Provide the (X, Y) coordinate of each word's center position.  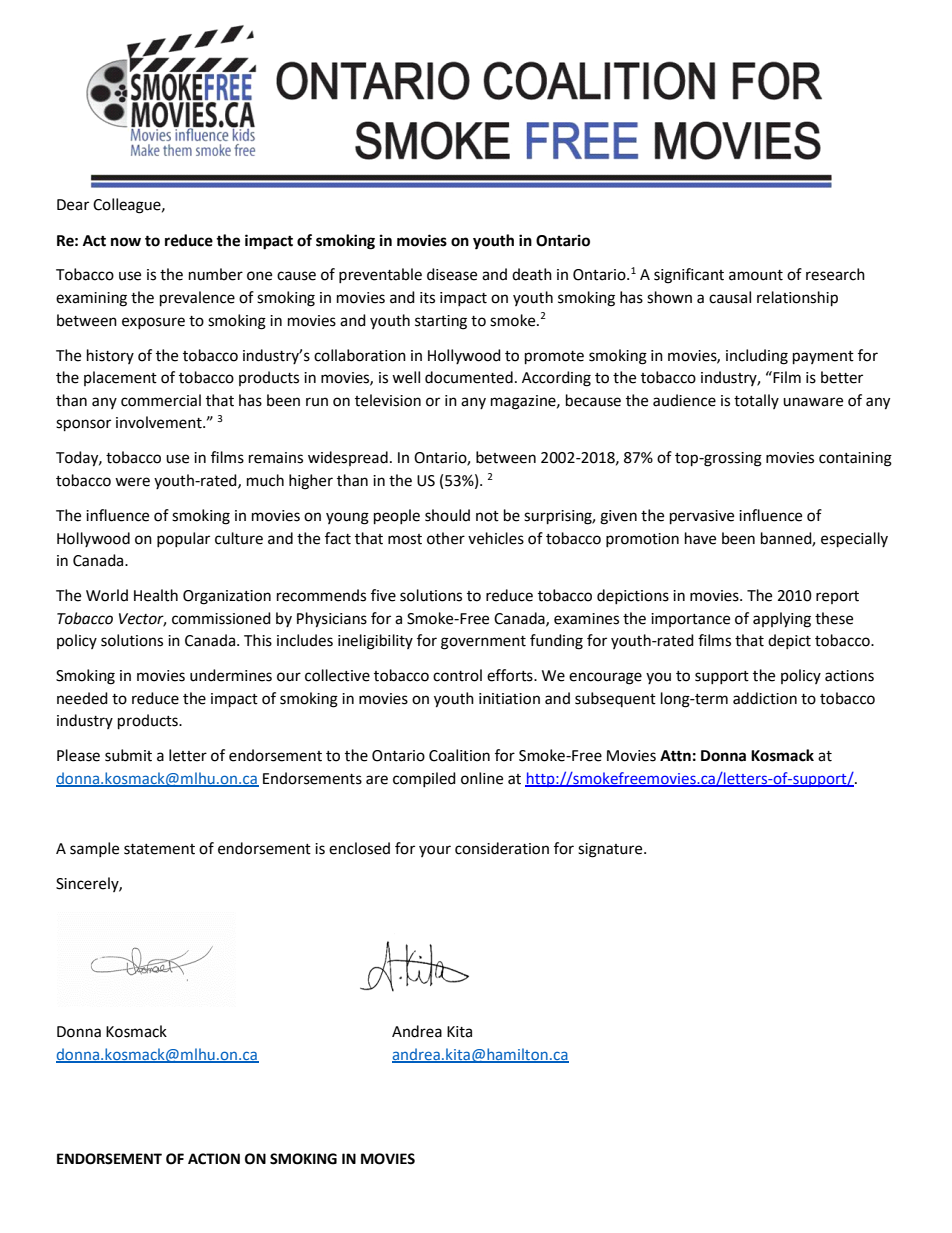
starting (441, 322)
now (126, 242)
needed (82, 698)
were (132, 482)
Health (156, 595)
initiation (509, 699)
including (757, 357)
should (447, 515)
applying (782, 620)
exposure (153, 323)
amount (756, 275)
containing (855, 459)
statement (159, 849)
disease (452, 274)
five (383, 595)
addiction (765, 698)
